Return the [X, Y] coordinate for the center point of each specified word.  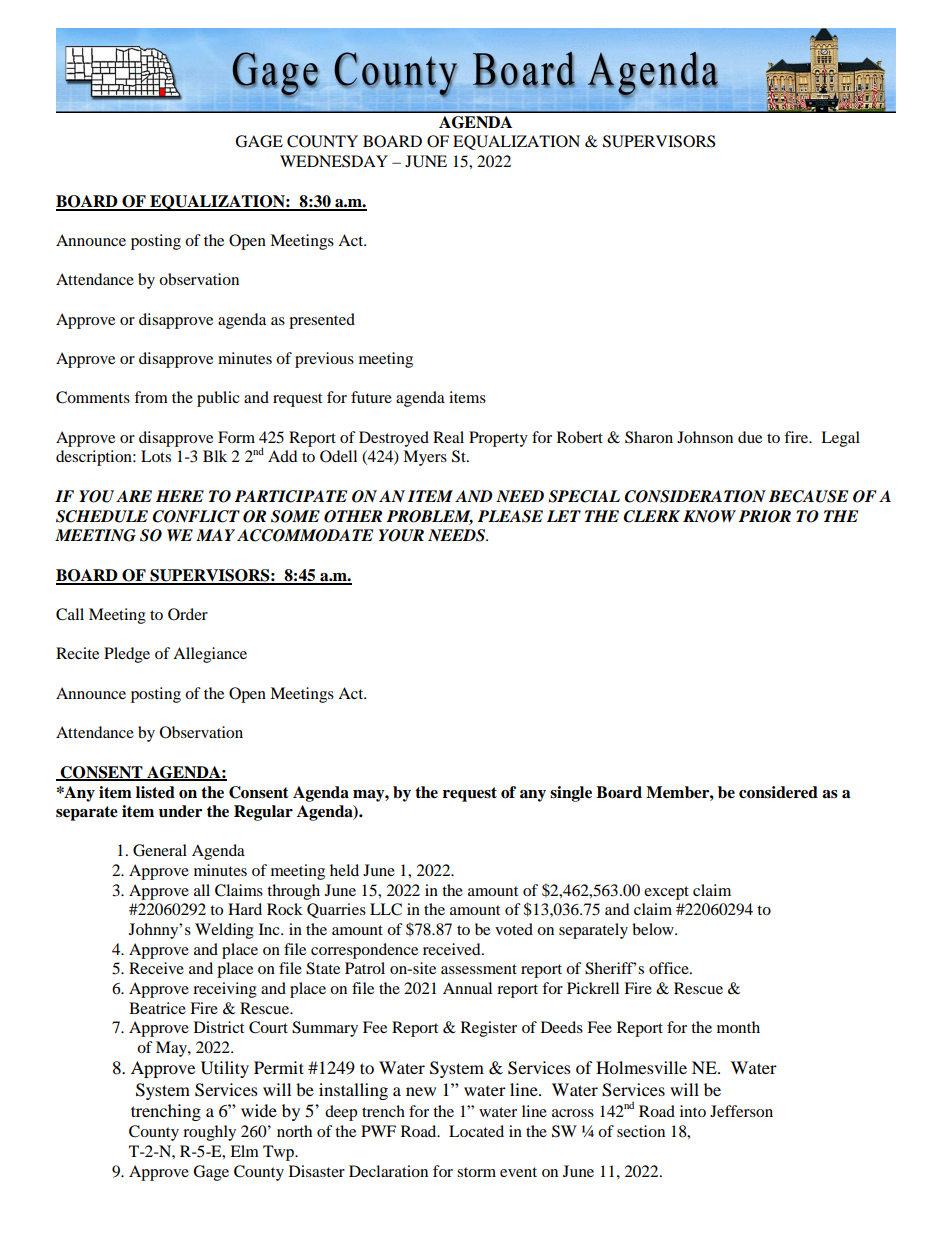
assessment [479, 969]
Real [448, 437]
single [571, 794]
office [670, 968]
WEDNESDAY [334, 161]
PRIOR [765, 516]
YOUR [401, 535]
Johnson [705, 437]
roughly [209, 1133]
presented [322, 321]
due [750, 437]
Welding [224, 931]
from [151, 397]
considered [778, 792]
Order [188, 614]
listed [155, 792]
